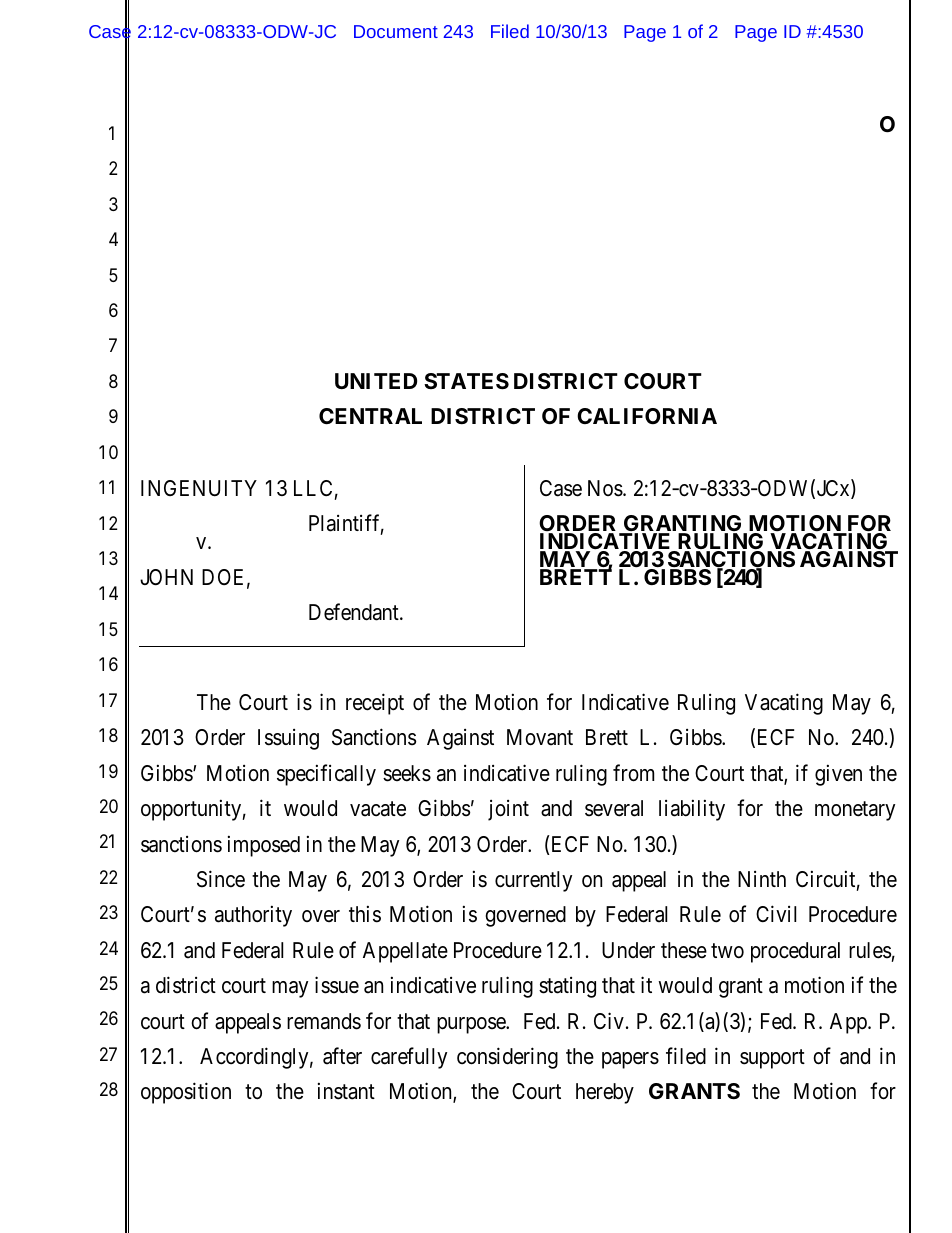 The height and width of the screenshot is (1233, 952). What do you see at coordinates (376, 381) in the screenshot?
I see `UNITED` at bounding box center [376, 381].
